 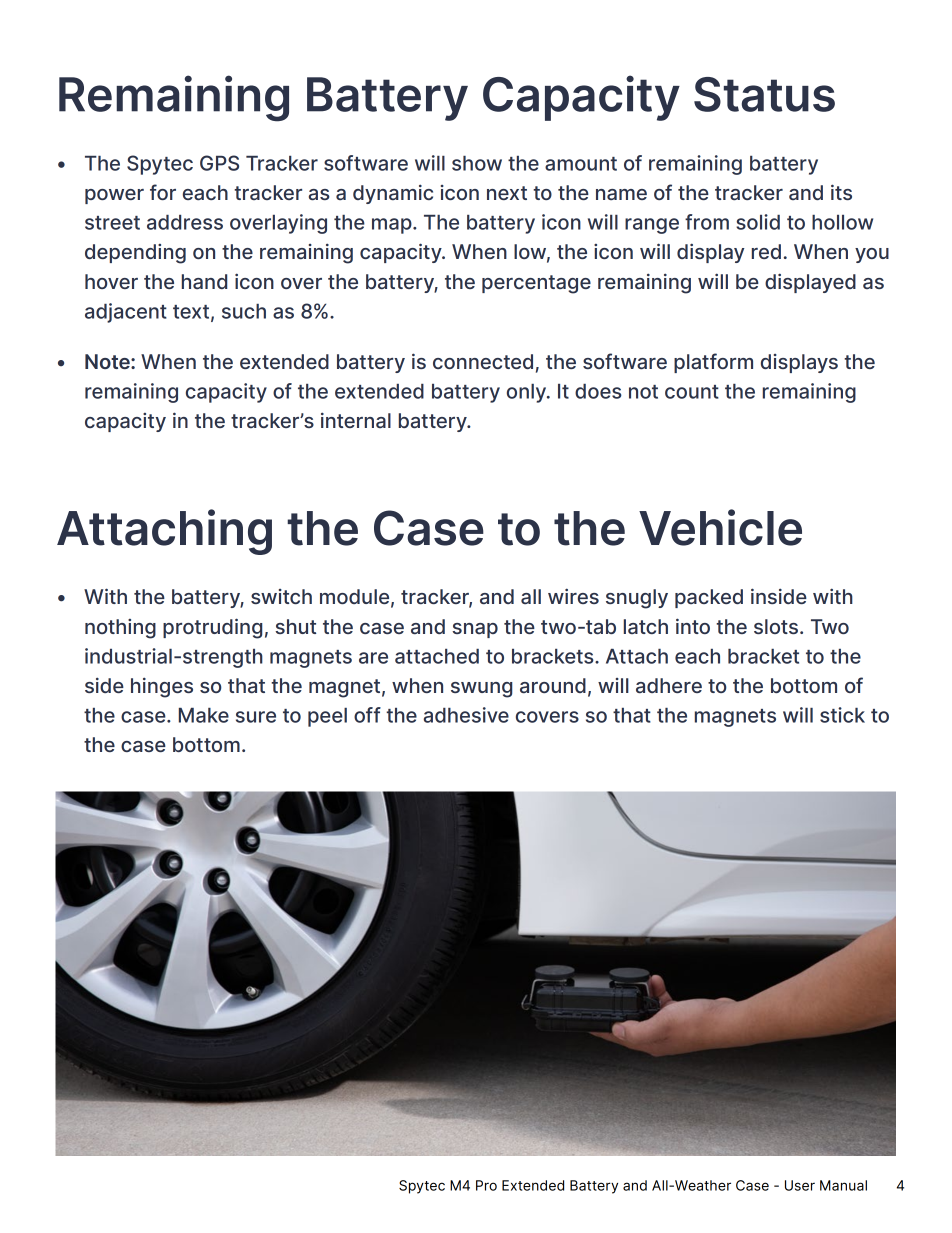 I want to click on platform, so click(x=713, y=363).
